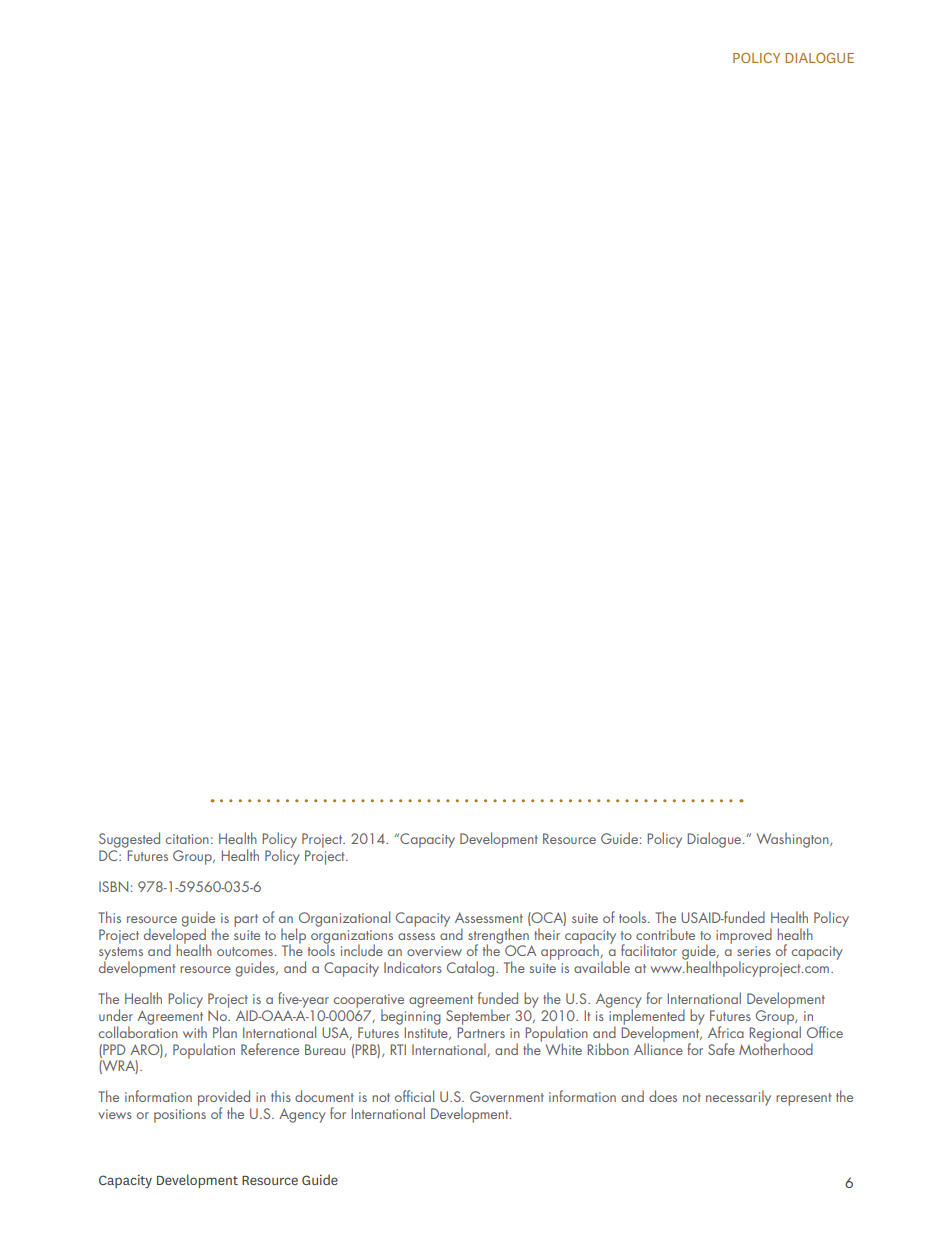 The width and height of the screenshot is (952, 1233). I want to click on Government, so click(507, 1096).
